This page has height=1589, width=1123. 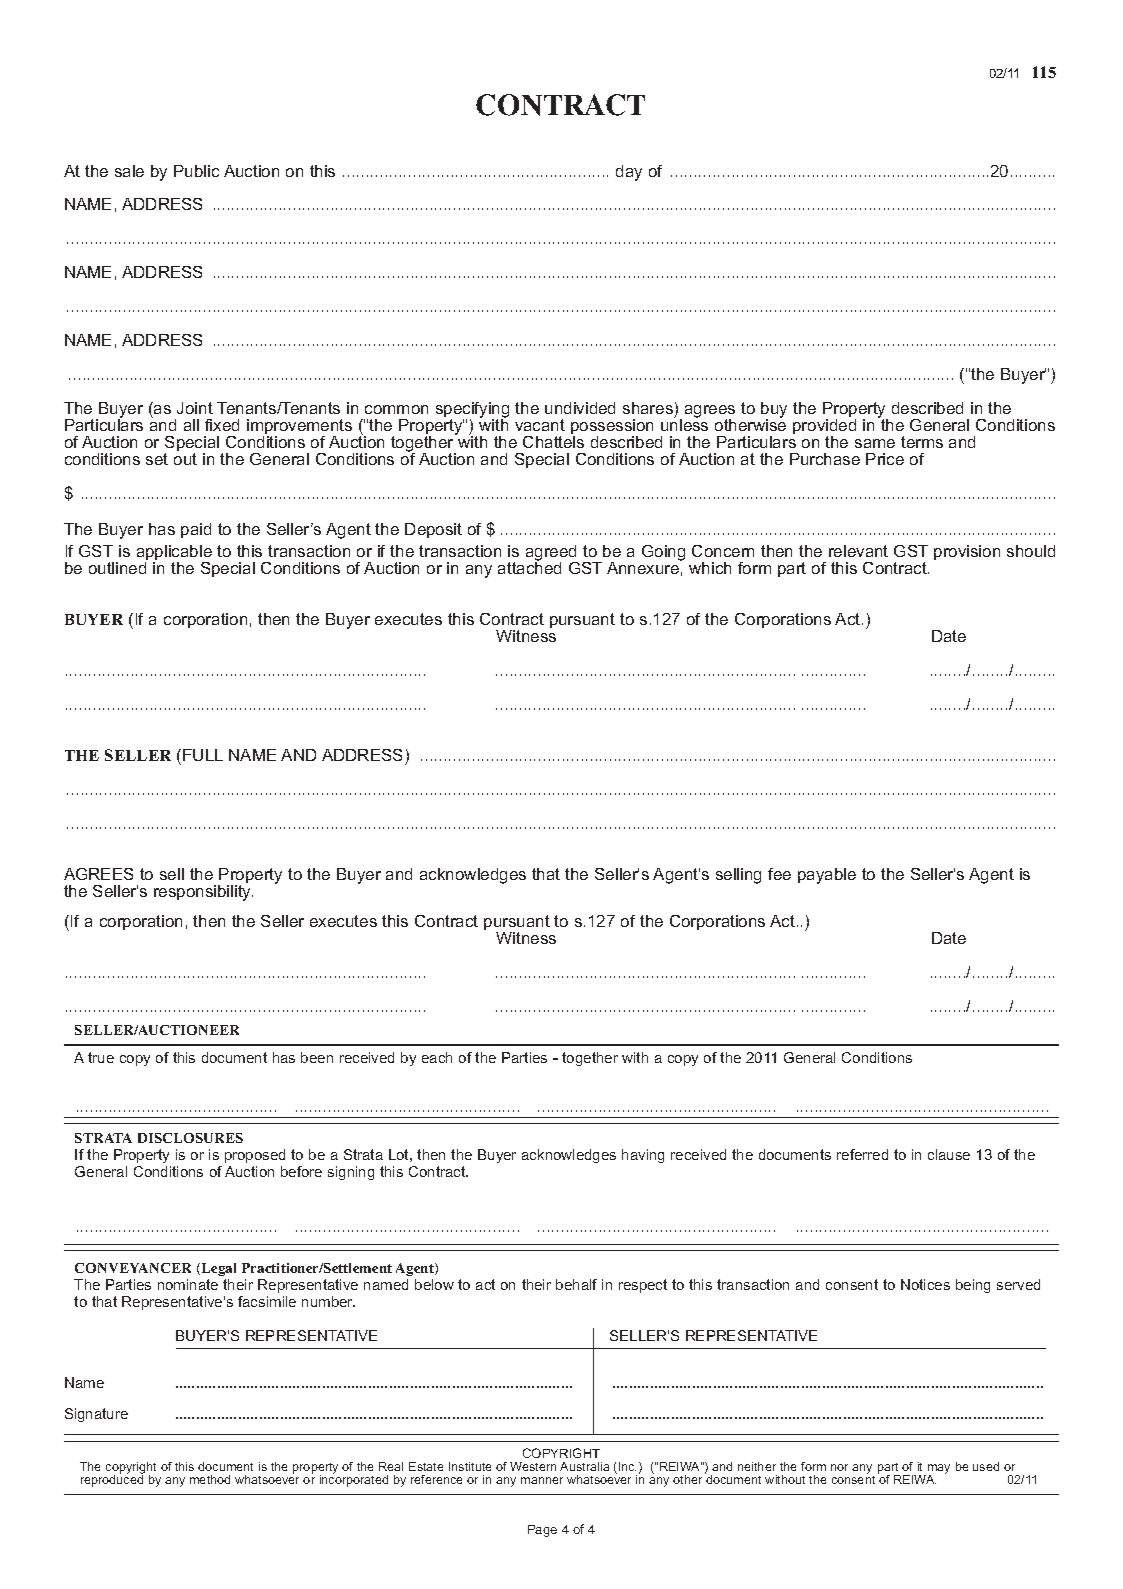 I want to click on applicable, so click(x=174, y=554).
